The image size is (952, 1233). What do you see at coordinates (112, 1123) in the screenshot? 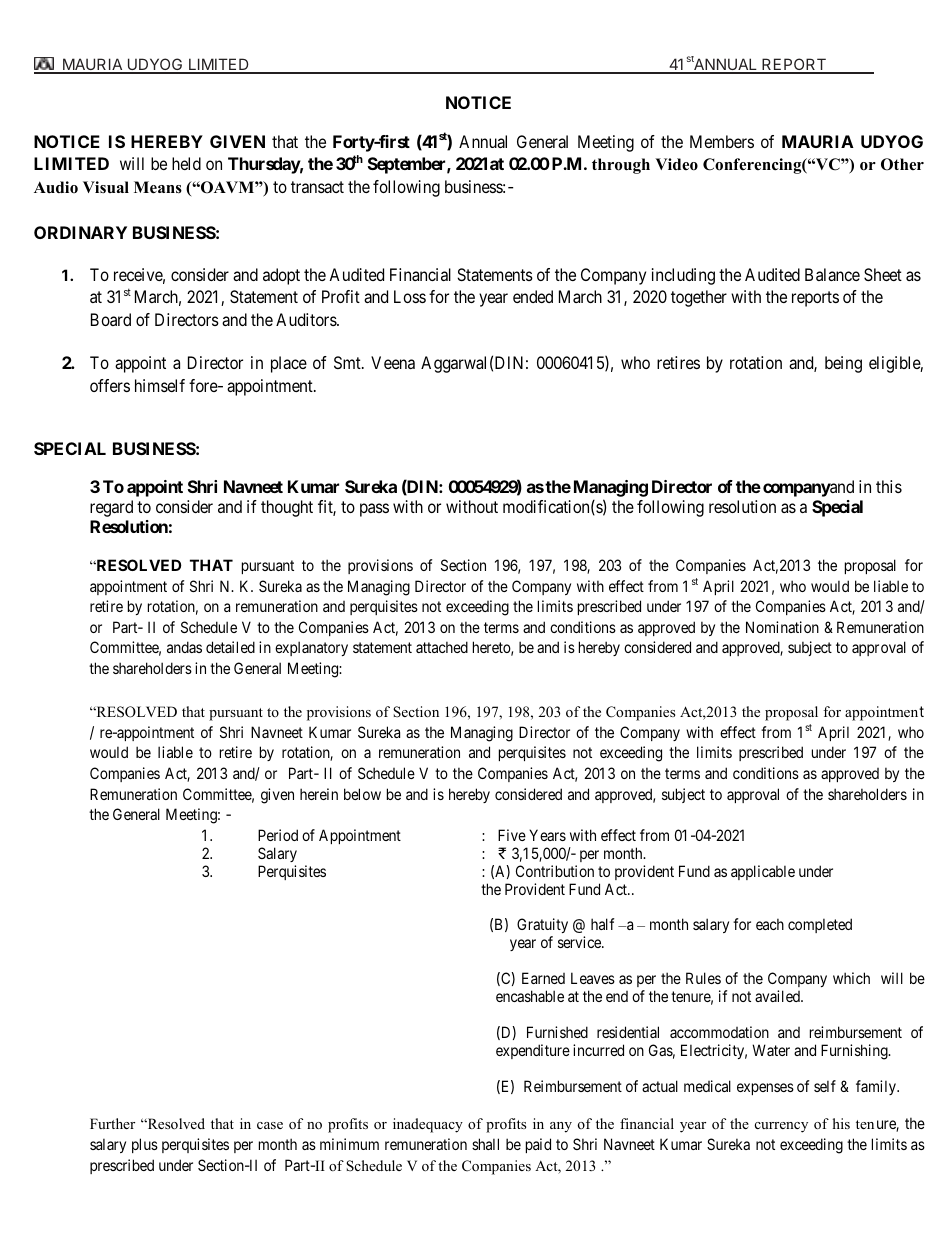
I see `Further` at bounding box center [112, 1123].
